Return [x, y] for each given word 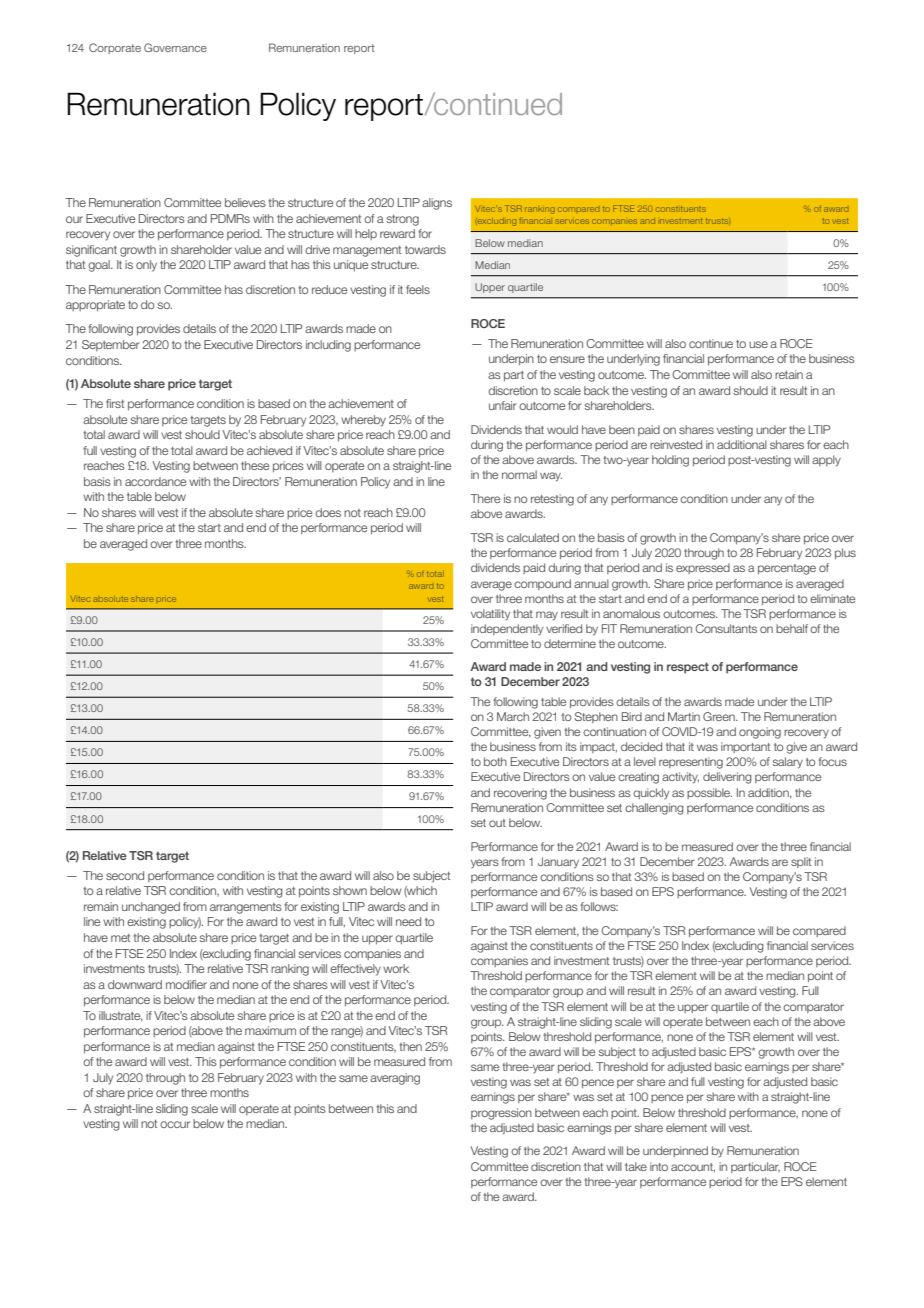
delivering [727, 778]
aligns [437, 204]
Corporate [115, 48]
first [115, 403]
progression [501, 1114]
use [758, 344]
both [495, 761]
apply [826, 461]
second [125, 875]
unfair [503, 405]
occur [175, 1124]
